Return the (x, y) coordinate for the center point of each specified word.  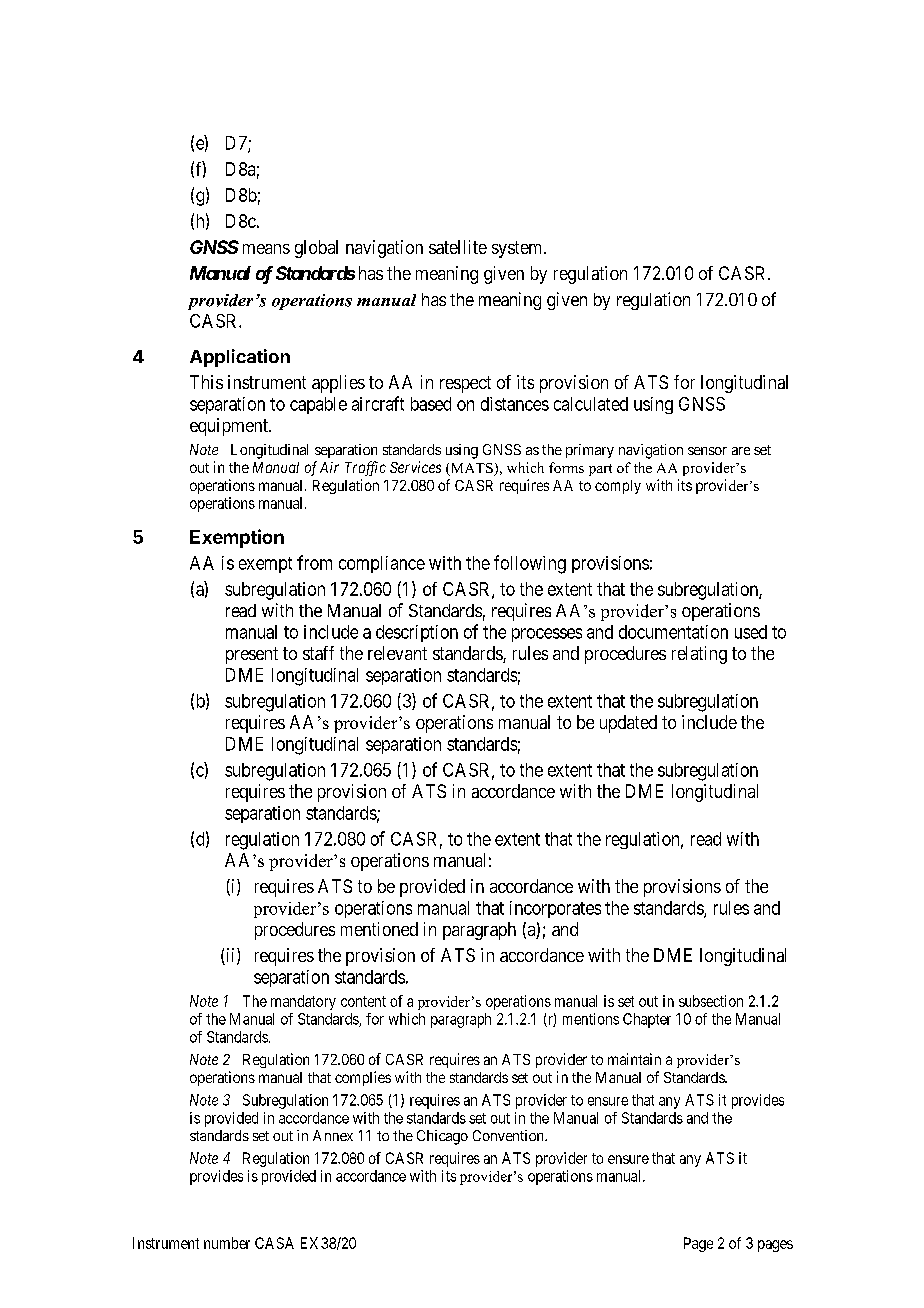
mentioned (379, 929)
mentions (591, 1019)
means (266, 249)
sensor (707, 451)
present (252, 655)
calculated (591, 404)
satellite (458, 247)
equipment (230, 427)
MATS (471, 469)
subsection (711, 1001)
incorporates (555, 909)
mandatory (303, 1002)
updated (628, 724)
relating (699, 655)
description (417, 633)
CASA (274, 1243)
